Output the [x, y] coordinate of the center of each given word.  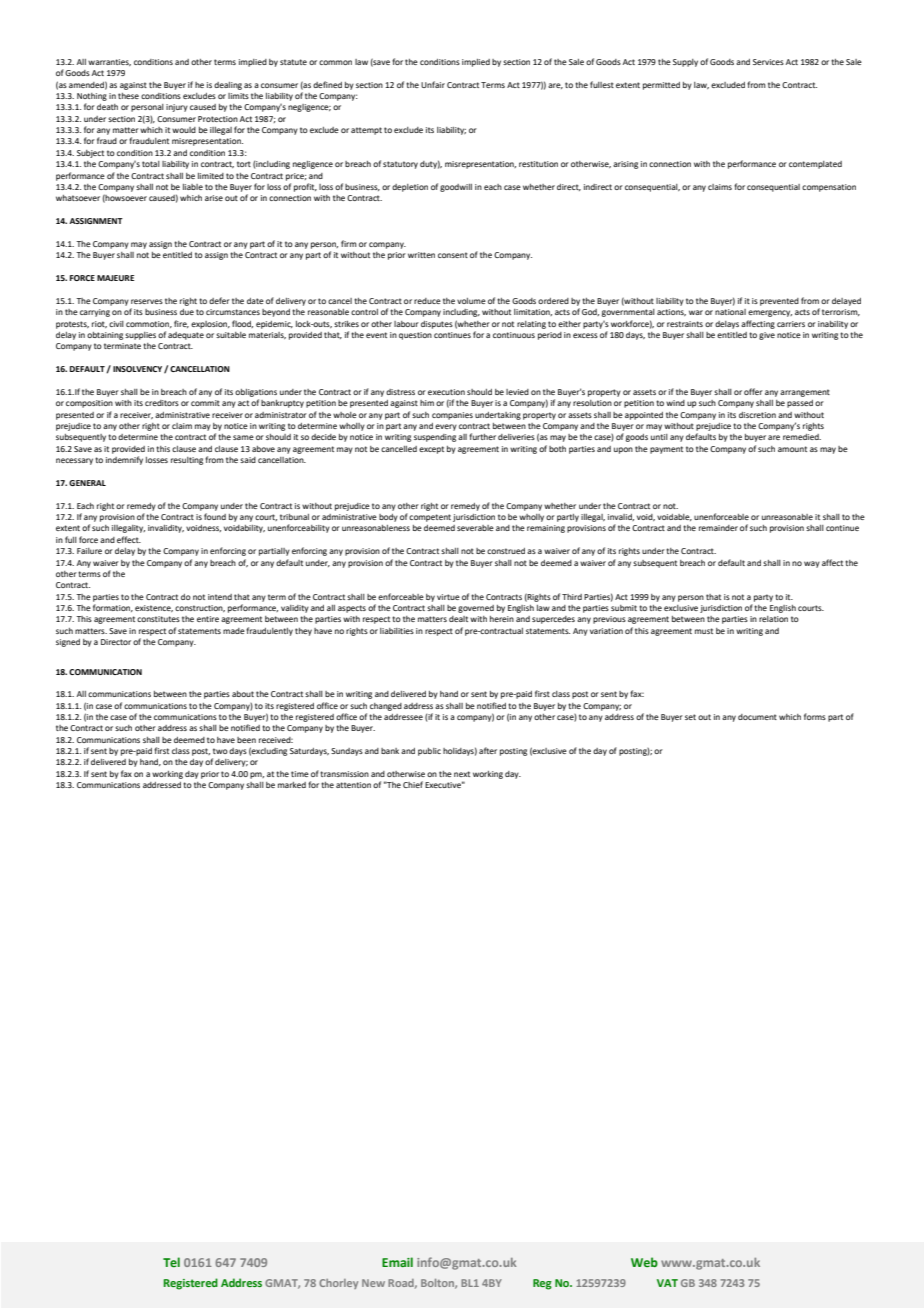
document [757, 717]
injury [177, 108]
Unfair [433, 84]
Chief [413, 784]
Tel [171, 1262]
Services [768, 62]
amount [792, 449]
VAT [667, 1283]
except [431, 450]
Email [397, 1262]
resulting [187, 461]
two [220, 751]
